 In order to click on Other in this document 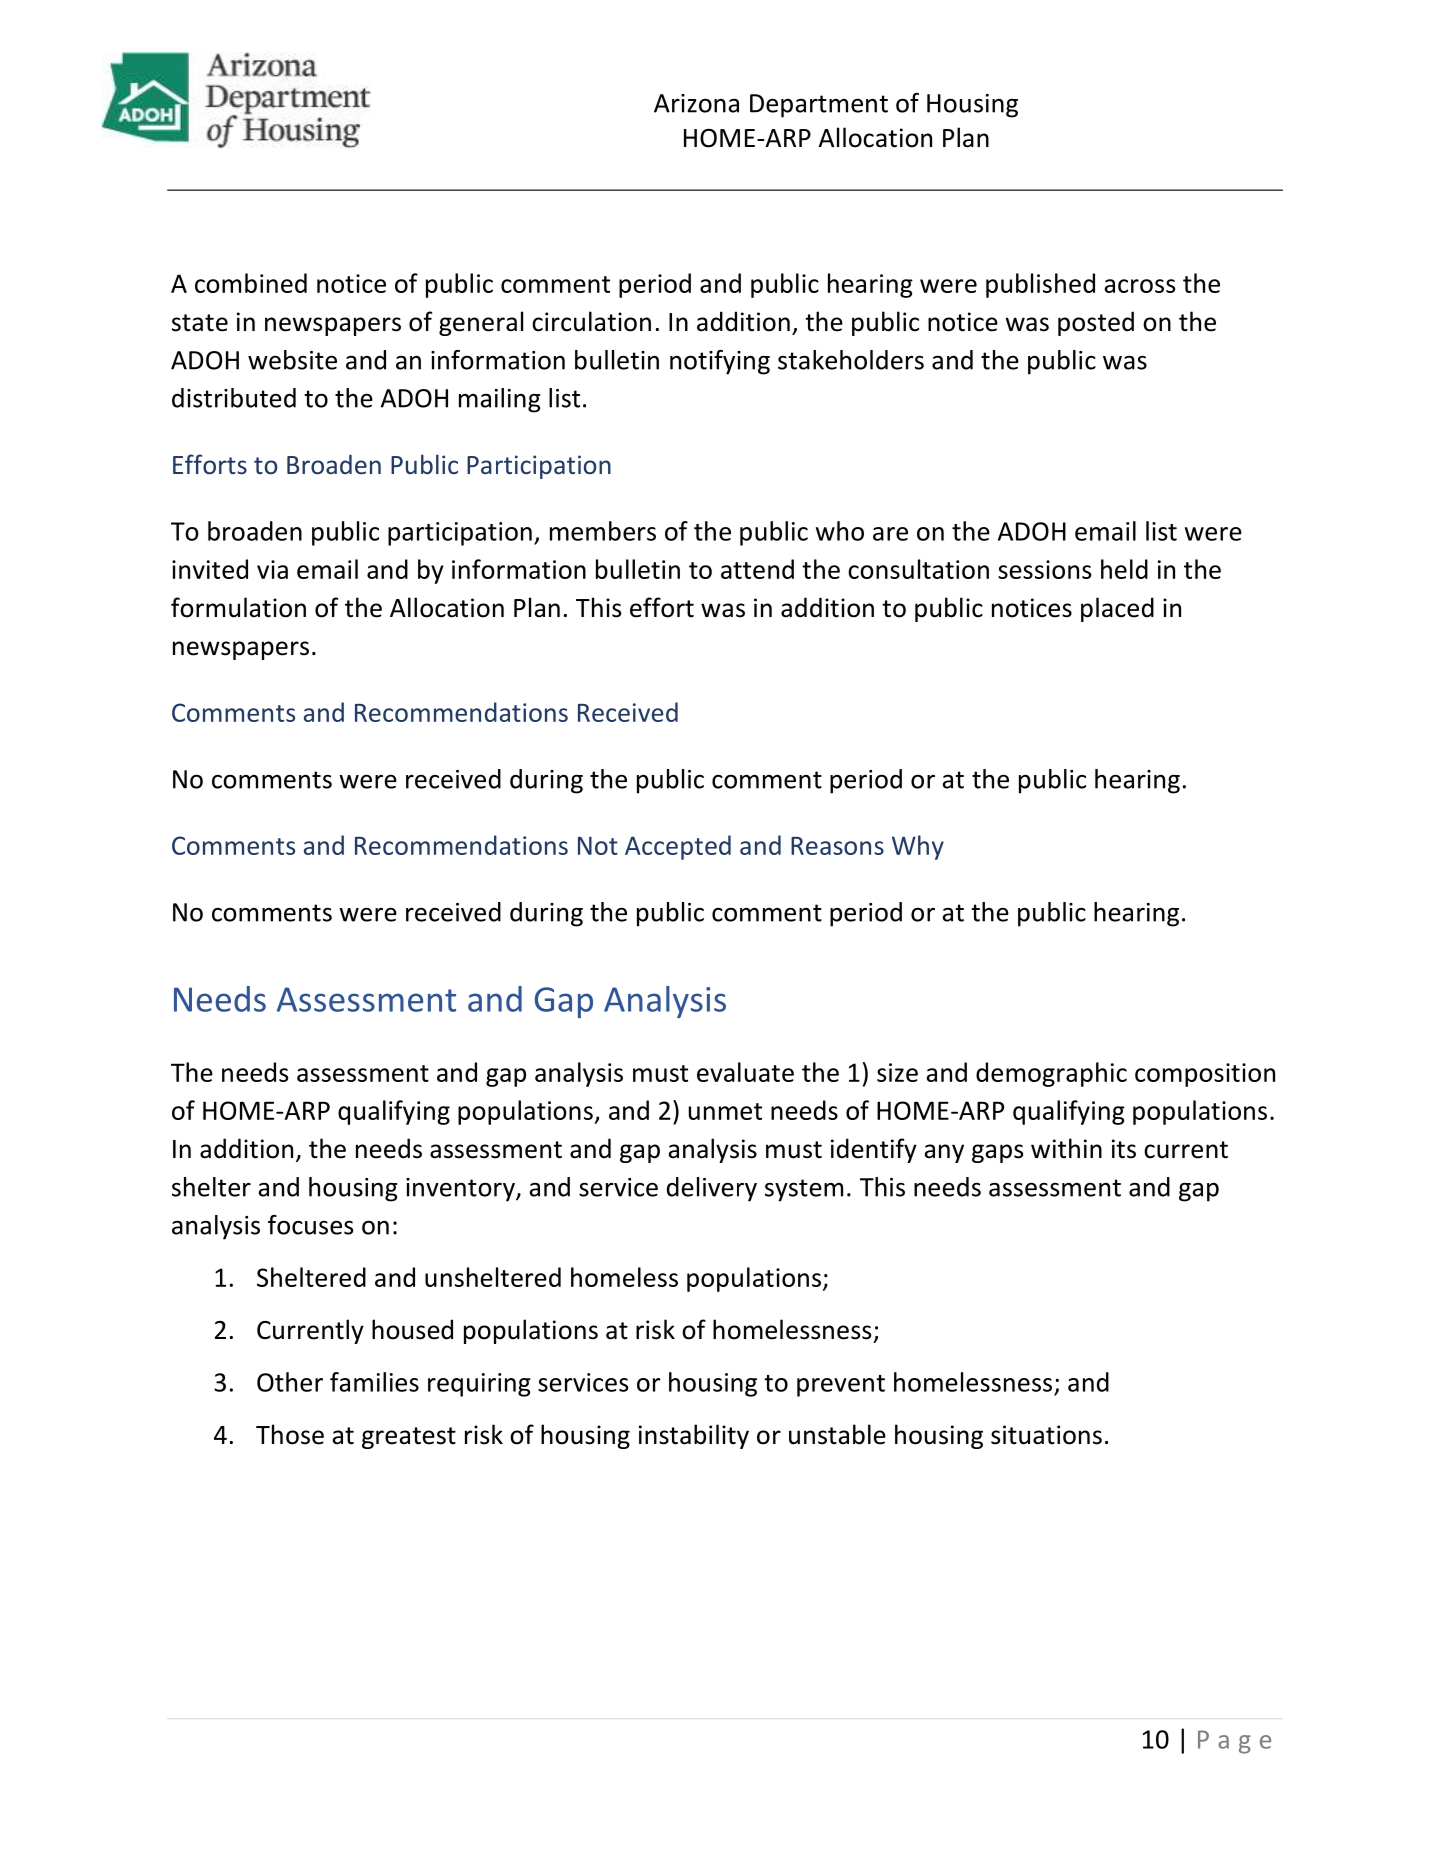, I will do `click(290, 1382)`.
